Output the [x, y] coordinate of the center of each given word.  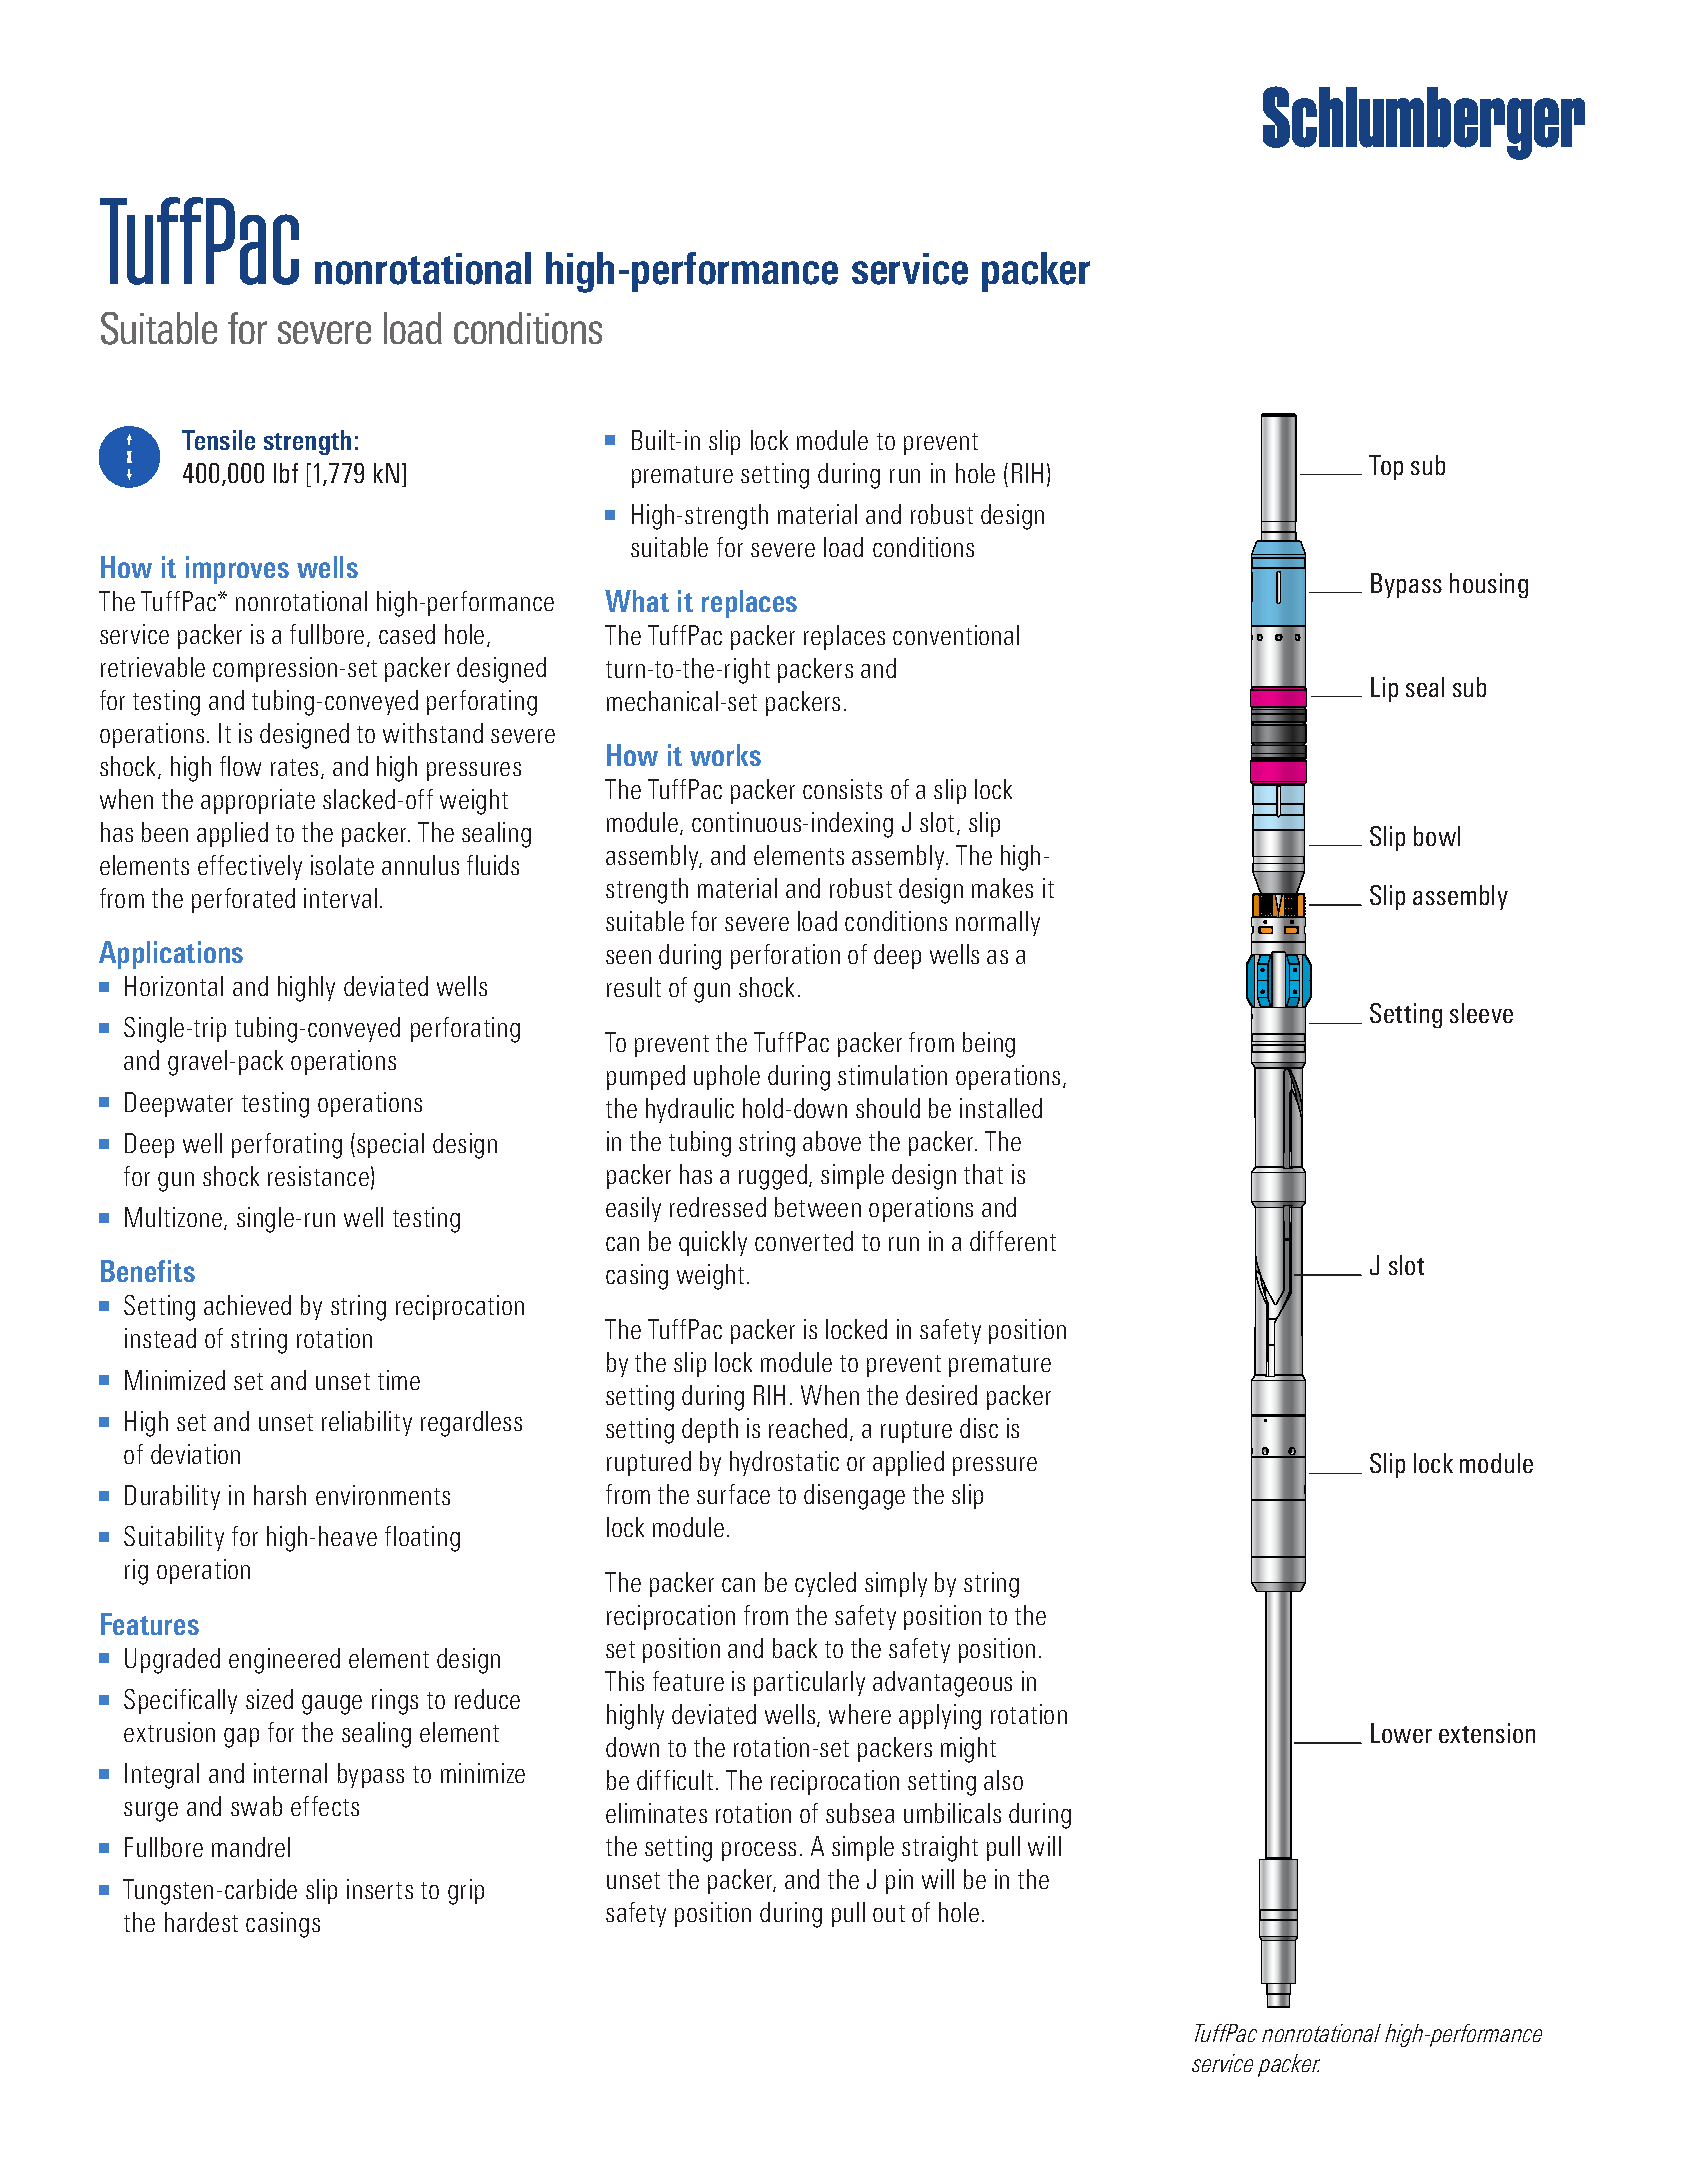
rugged [773, 1177]
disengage [854, 1497]
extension [1487, 1733]
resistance [318, 1176]
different [1013, 1241]
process [759, 1851]
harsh [280, 1495]
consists [842, 789]
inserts [380, 1889]
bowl [1437, 836]
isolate [342, 865]
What [637, 601]
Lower [1401, 1733]
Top [1386, 467]
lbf [286, 473]
